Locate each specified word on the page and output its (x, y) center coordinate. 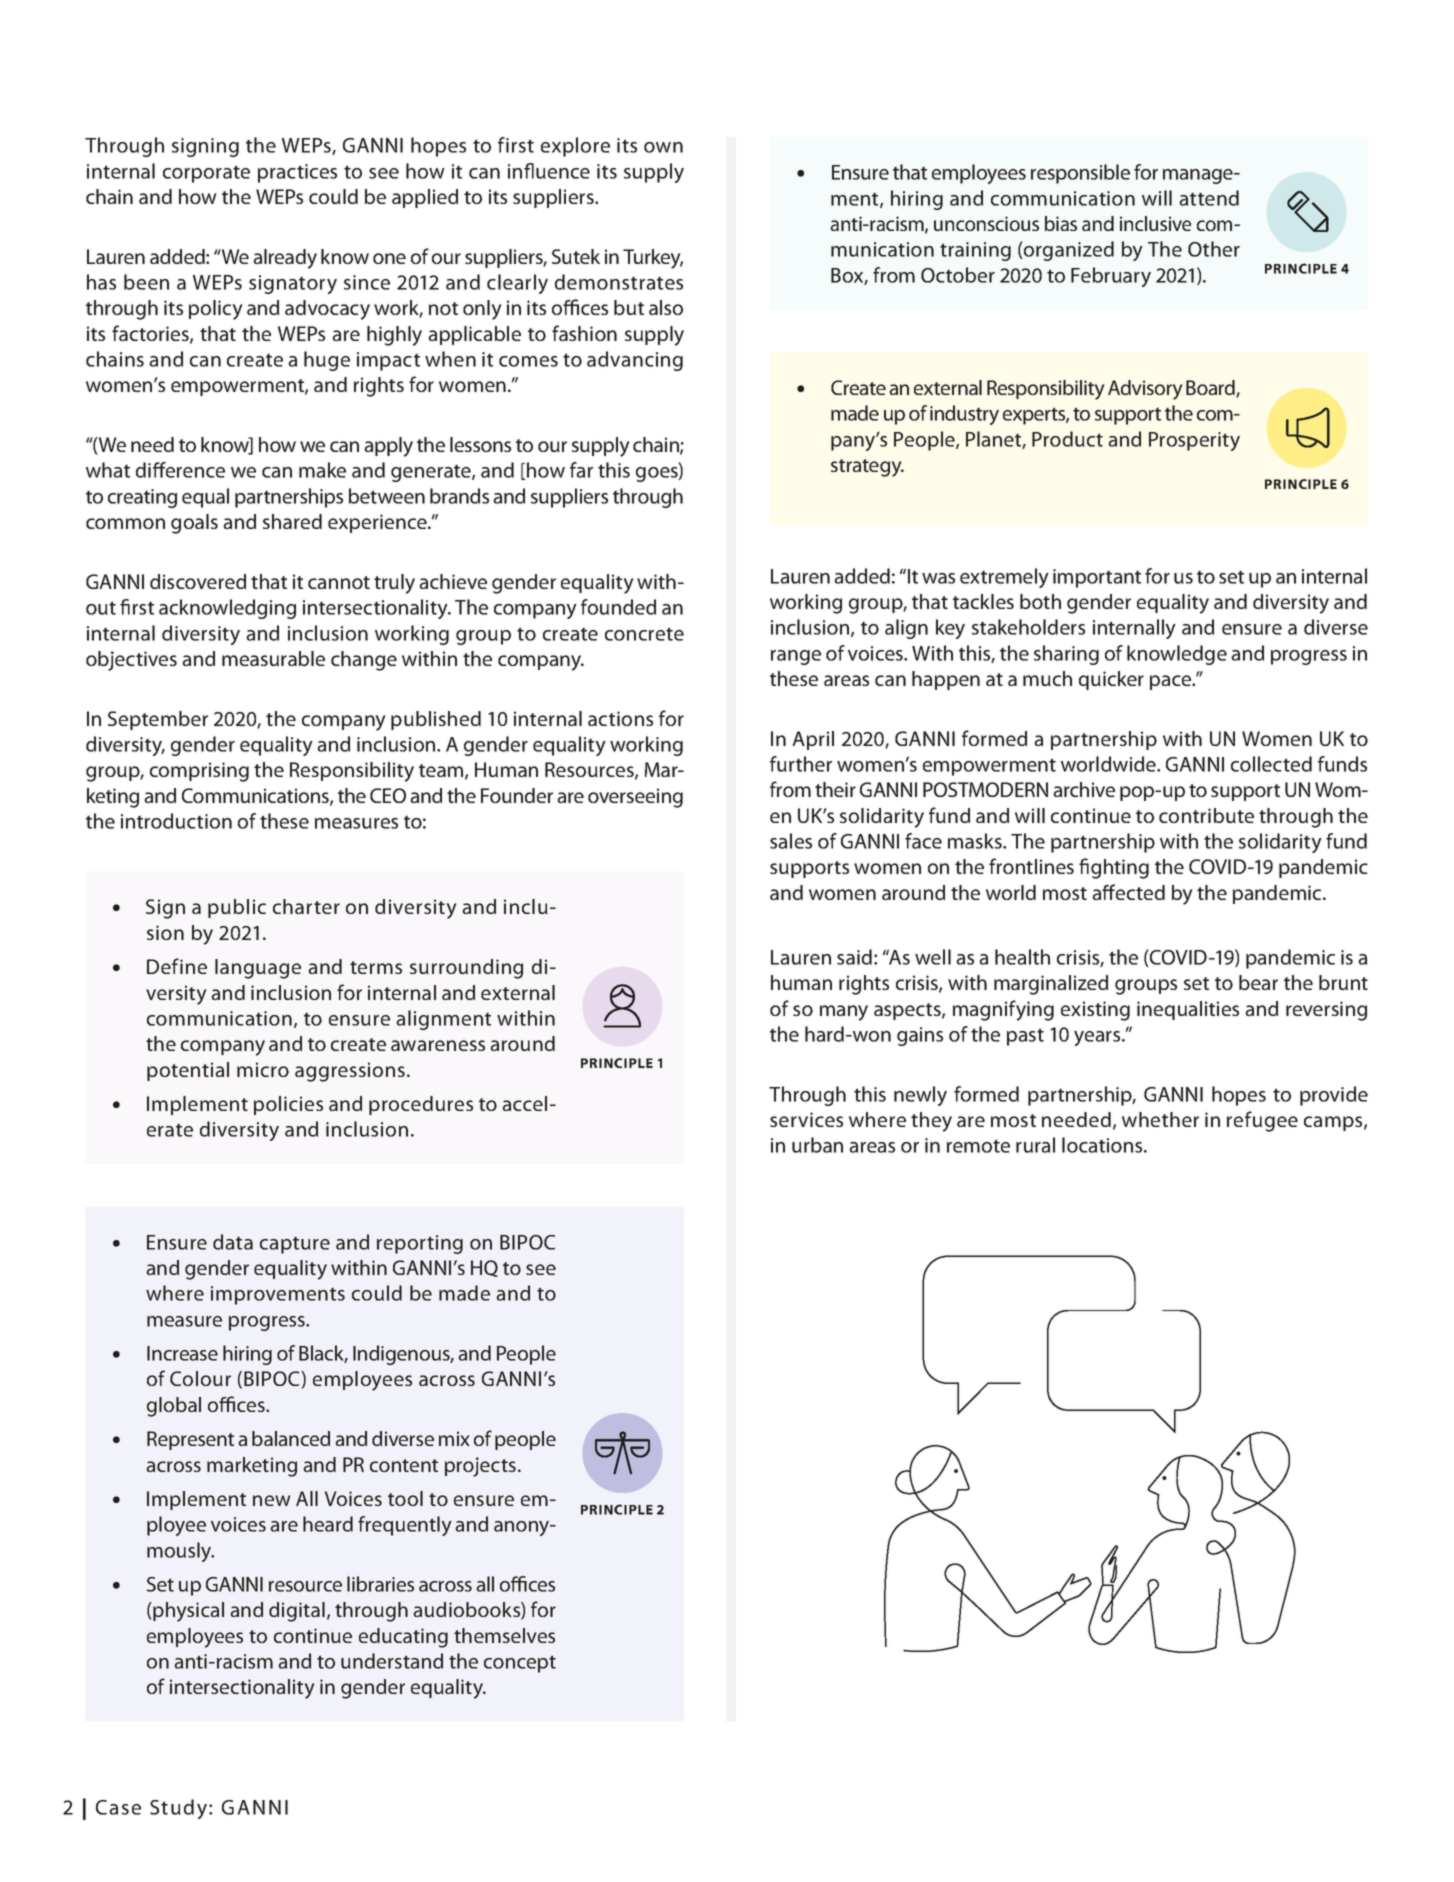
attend (1209, 198)
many (844, 1013)
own (663, 147)
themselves (504, 1635)
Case (118, 1807)
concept (520, 1664)
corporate (206, 174)
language (258, 969)
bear (1258, 982)
